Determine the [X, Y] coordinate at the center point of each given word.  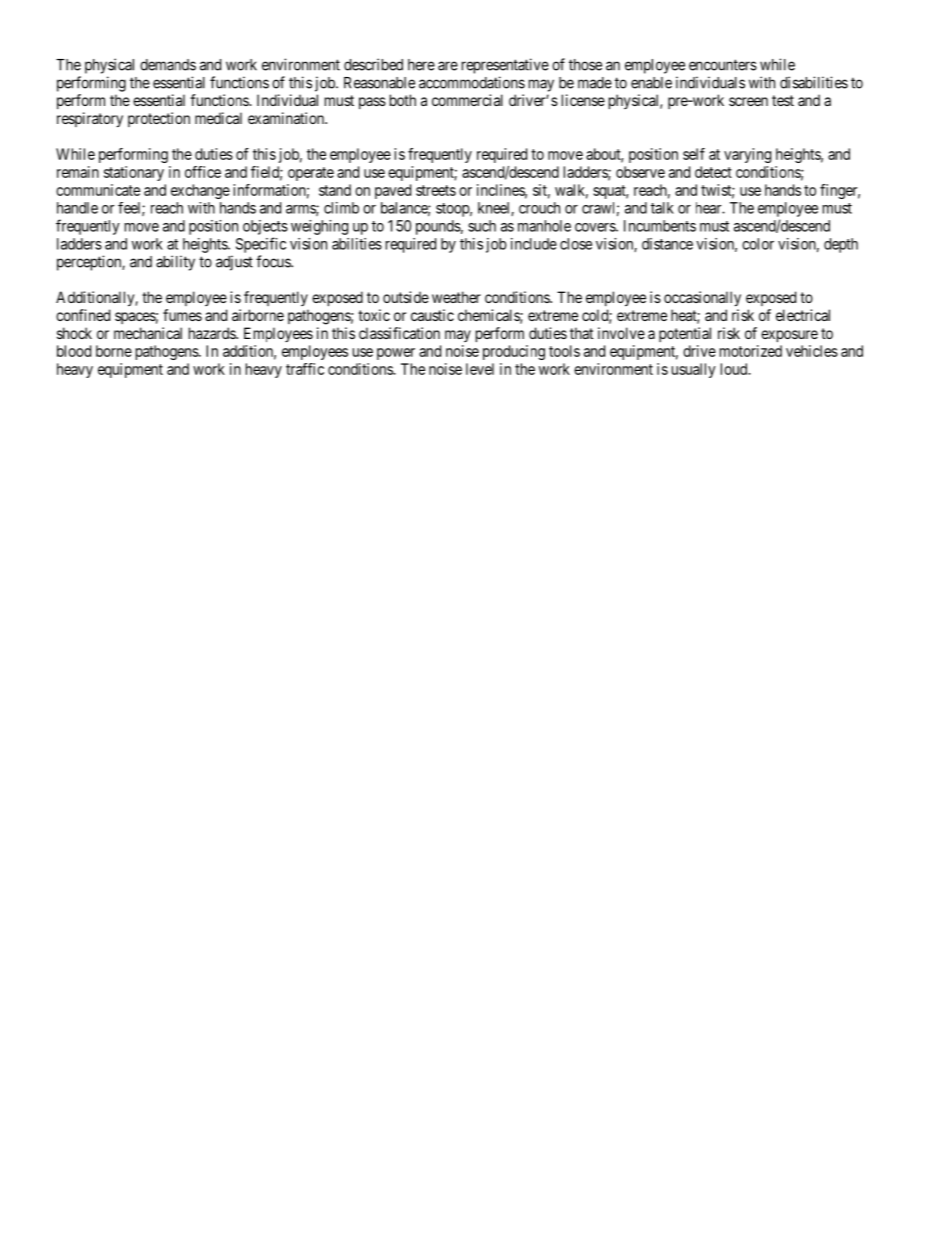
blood [74, 351]
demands [168, 65]
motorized [751, 351]
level [480, 369]
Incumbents [660, 226]
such [482, 226]
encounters [723, 65]
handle [77, 208]
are [448, 66]
